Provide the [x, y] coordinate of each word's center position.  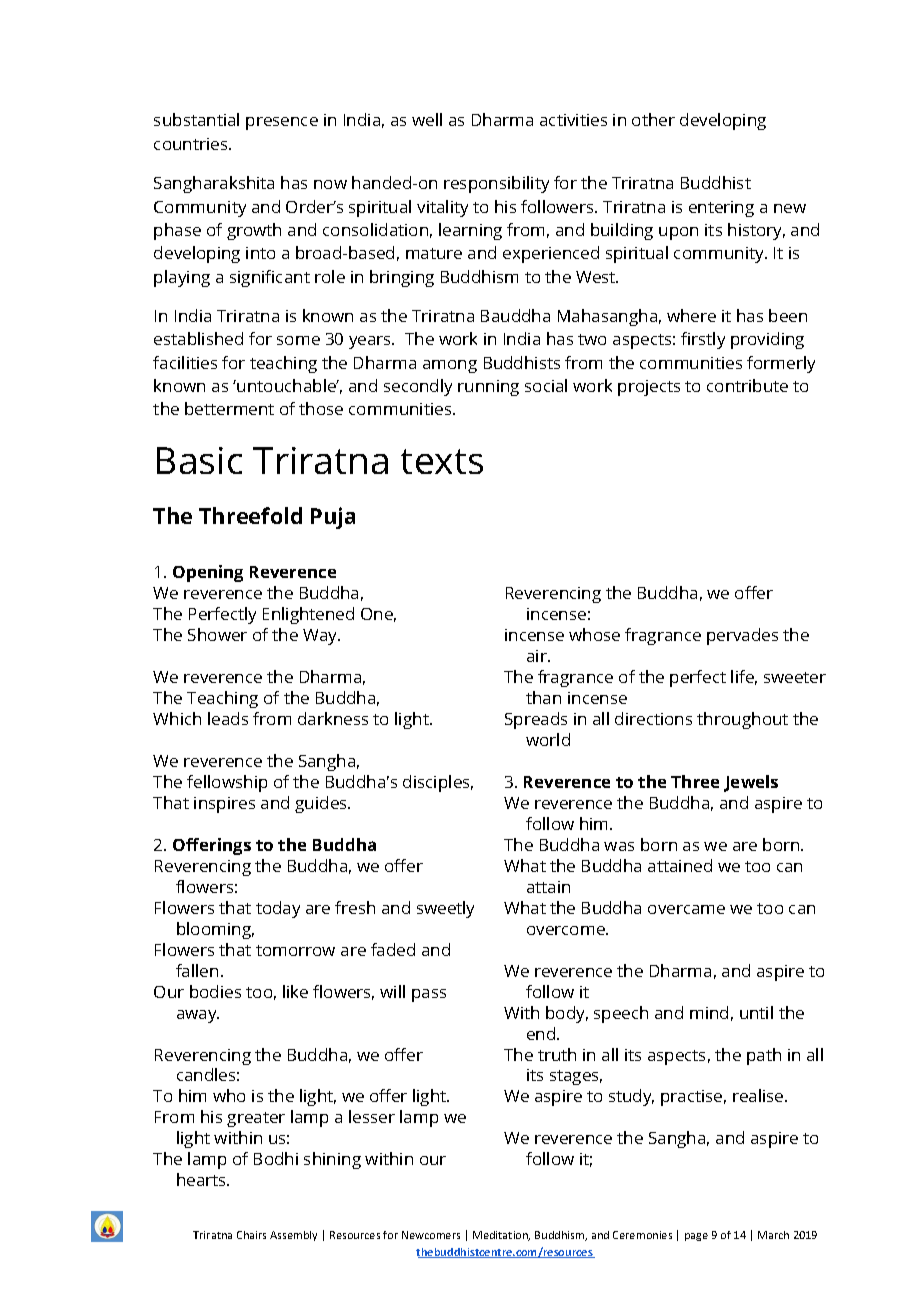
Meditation [501, 1236]
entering [721, 209]
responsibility [496, 184]
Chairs [251, 1235]
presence [282, 123]
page [696, 1237]
